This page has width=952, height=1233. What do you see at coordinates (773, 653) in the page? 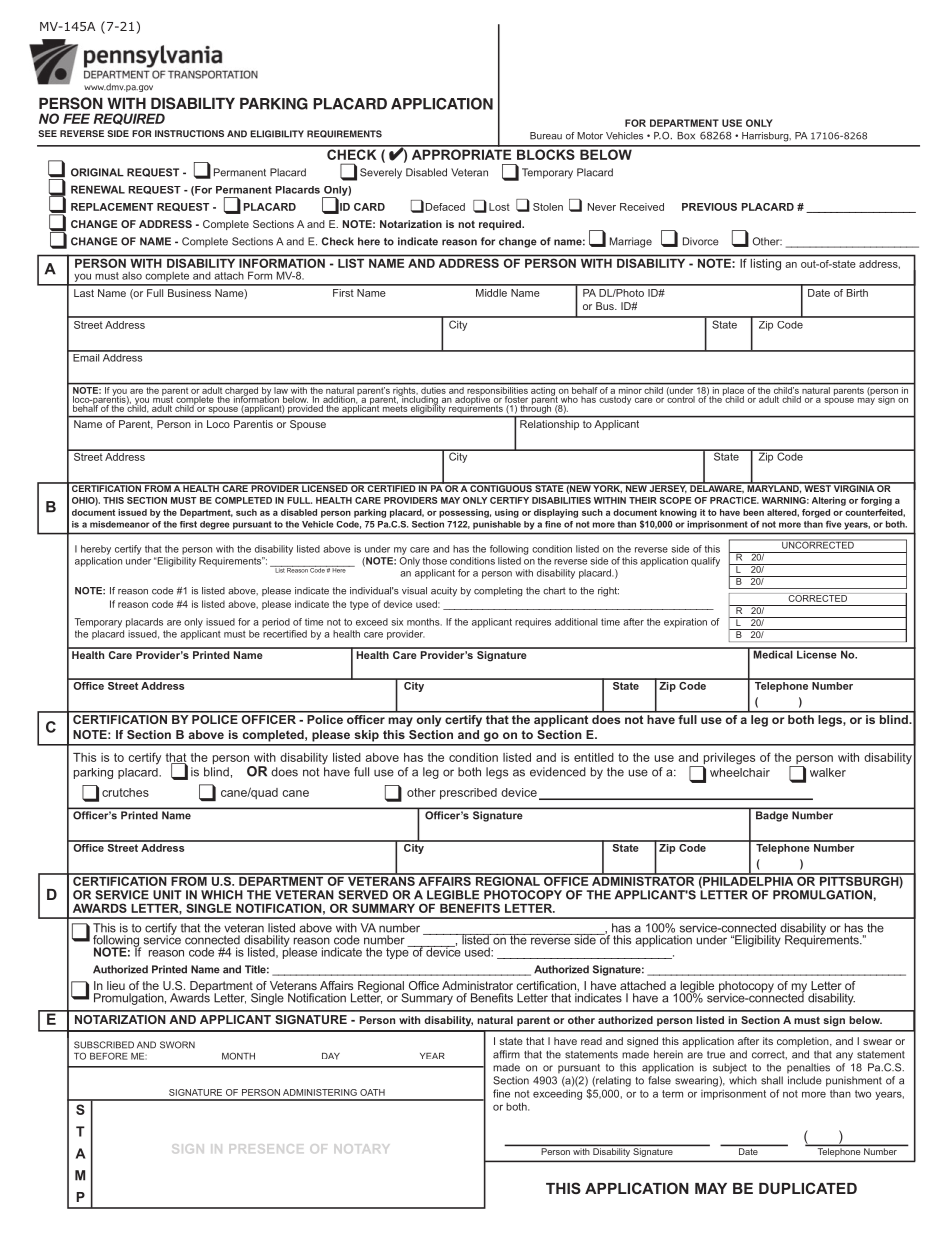
I see `Medical` at bounding box center [773, 653].
